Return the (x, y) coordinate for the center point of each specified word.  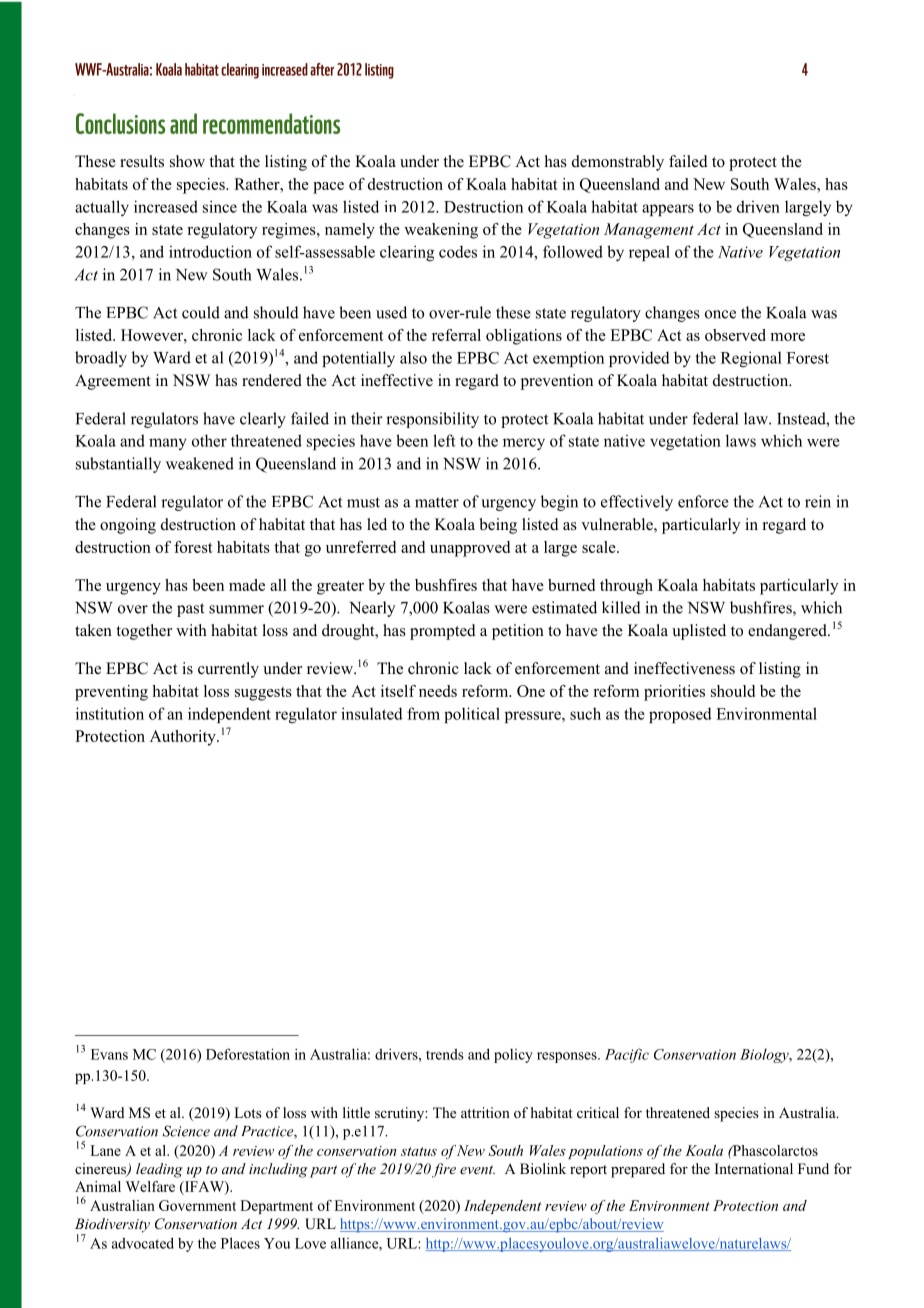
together (144, 632)
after (322, 69)
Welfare (150, 1186)
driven (758, 206)
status (419, 1151)
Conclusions (120, 123)
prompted (443, 632)
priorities (674, 693)
